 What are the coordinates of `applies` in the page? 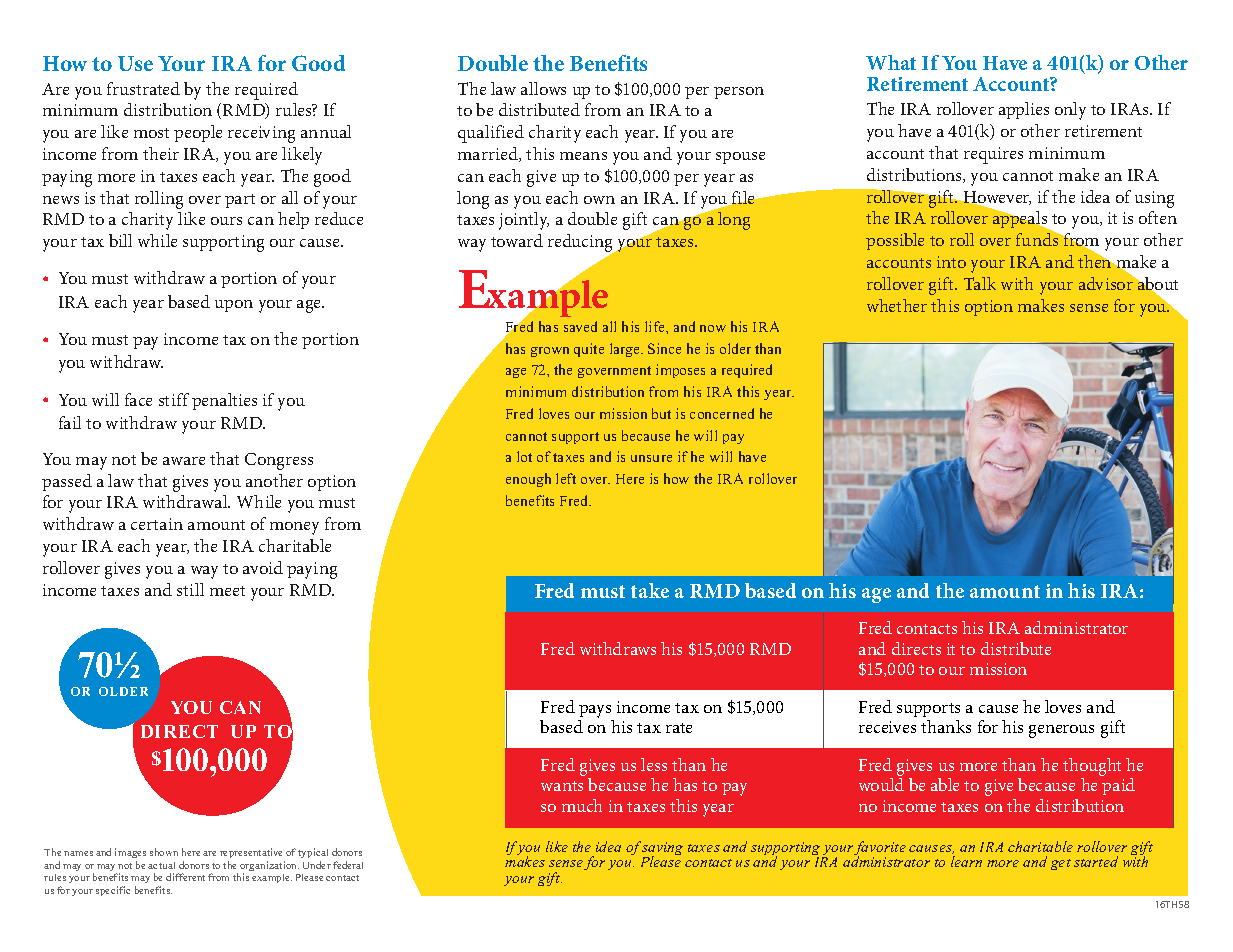 It's located at (1024, 110).
